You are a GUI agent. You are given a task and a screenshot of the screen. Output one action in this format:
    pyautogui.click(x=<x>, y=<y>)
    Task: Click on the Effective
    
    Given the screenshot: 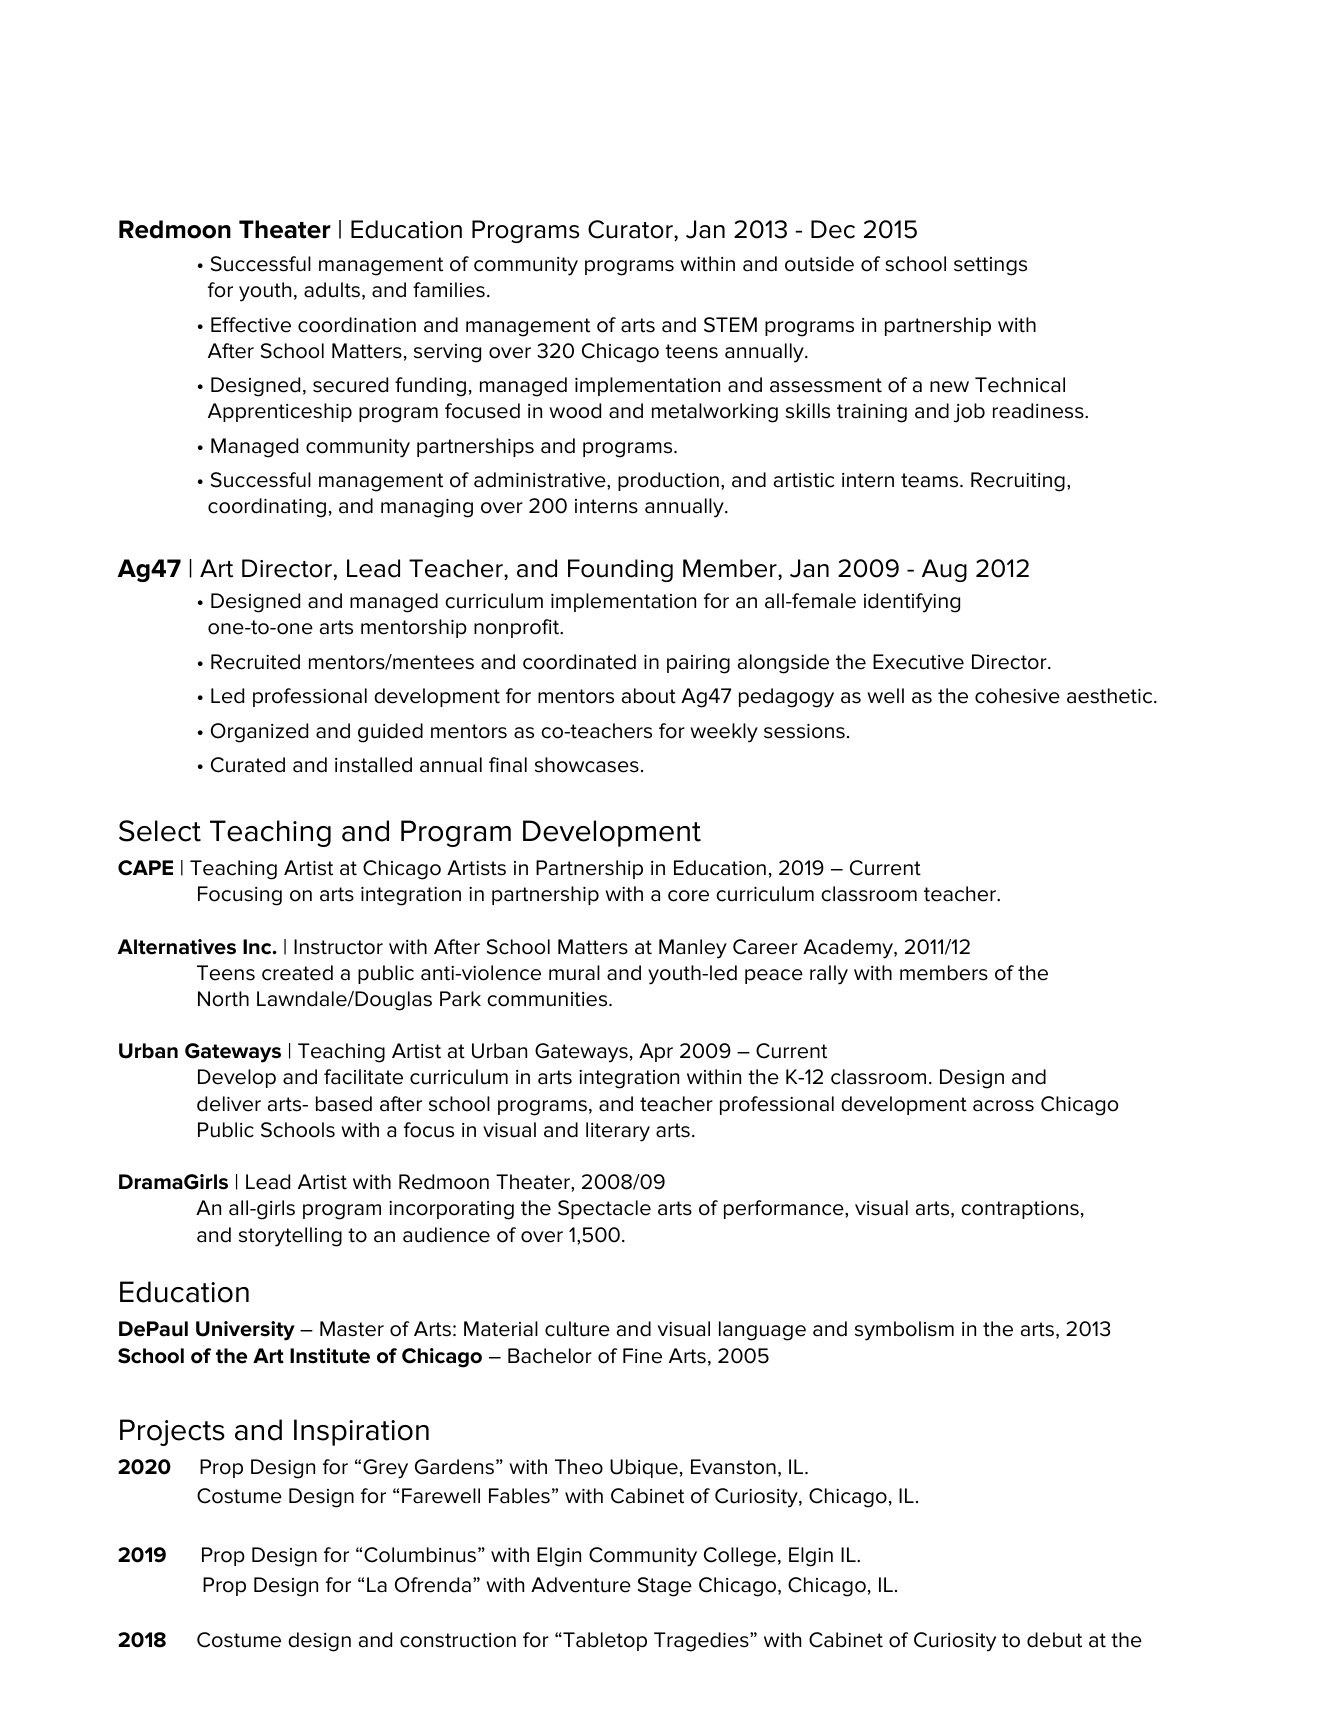 What is the action you would take?
    pyautogui.click(x=251, y=325)
